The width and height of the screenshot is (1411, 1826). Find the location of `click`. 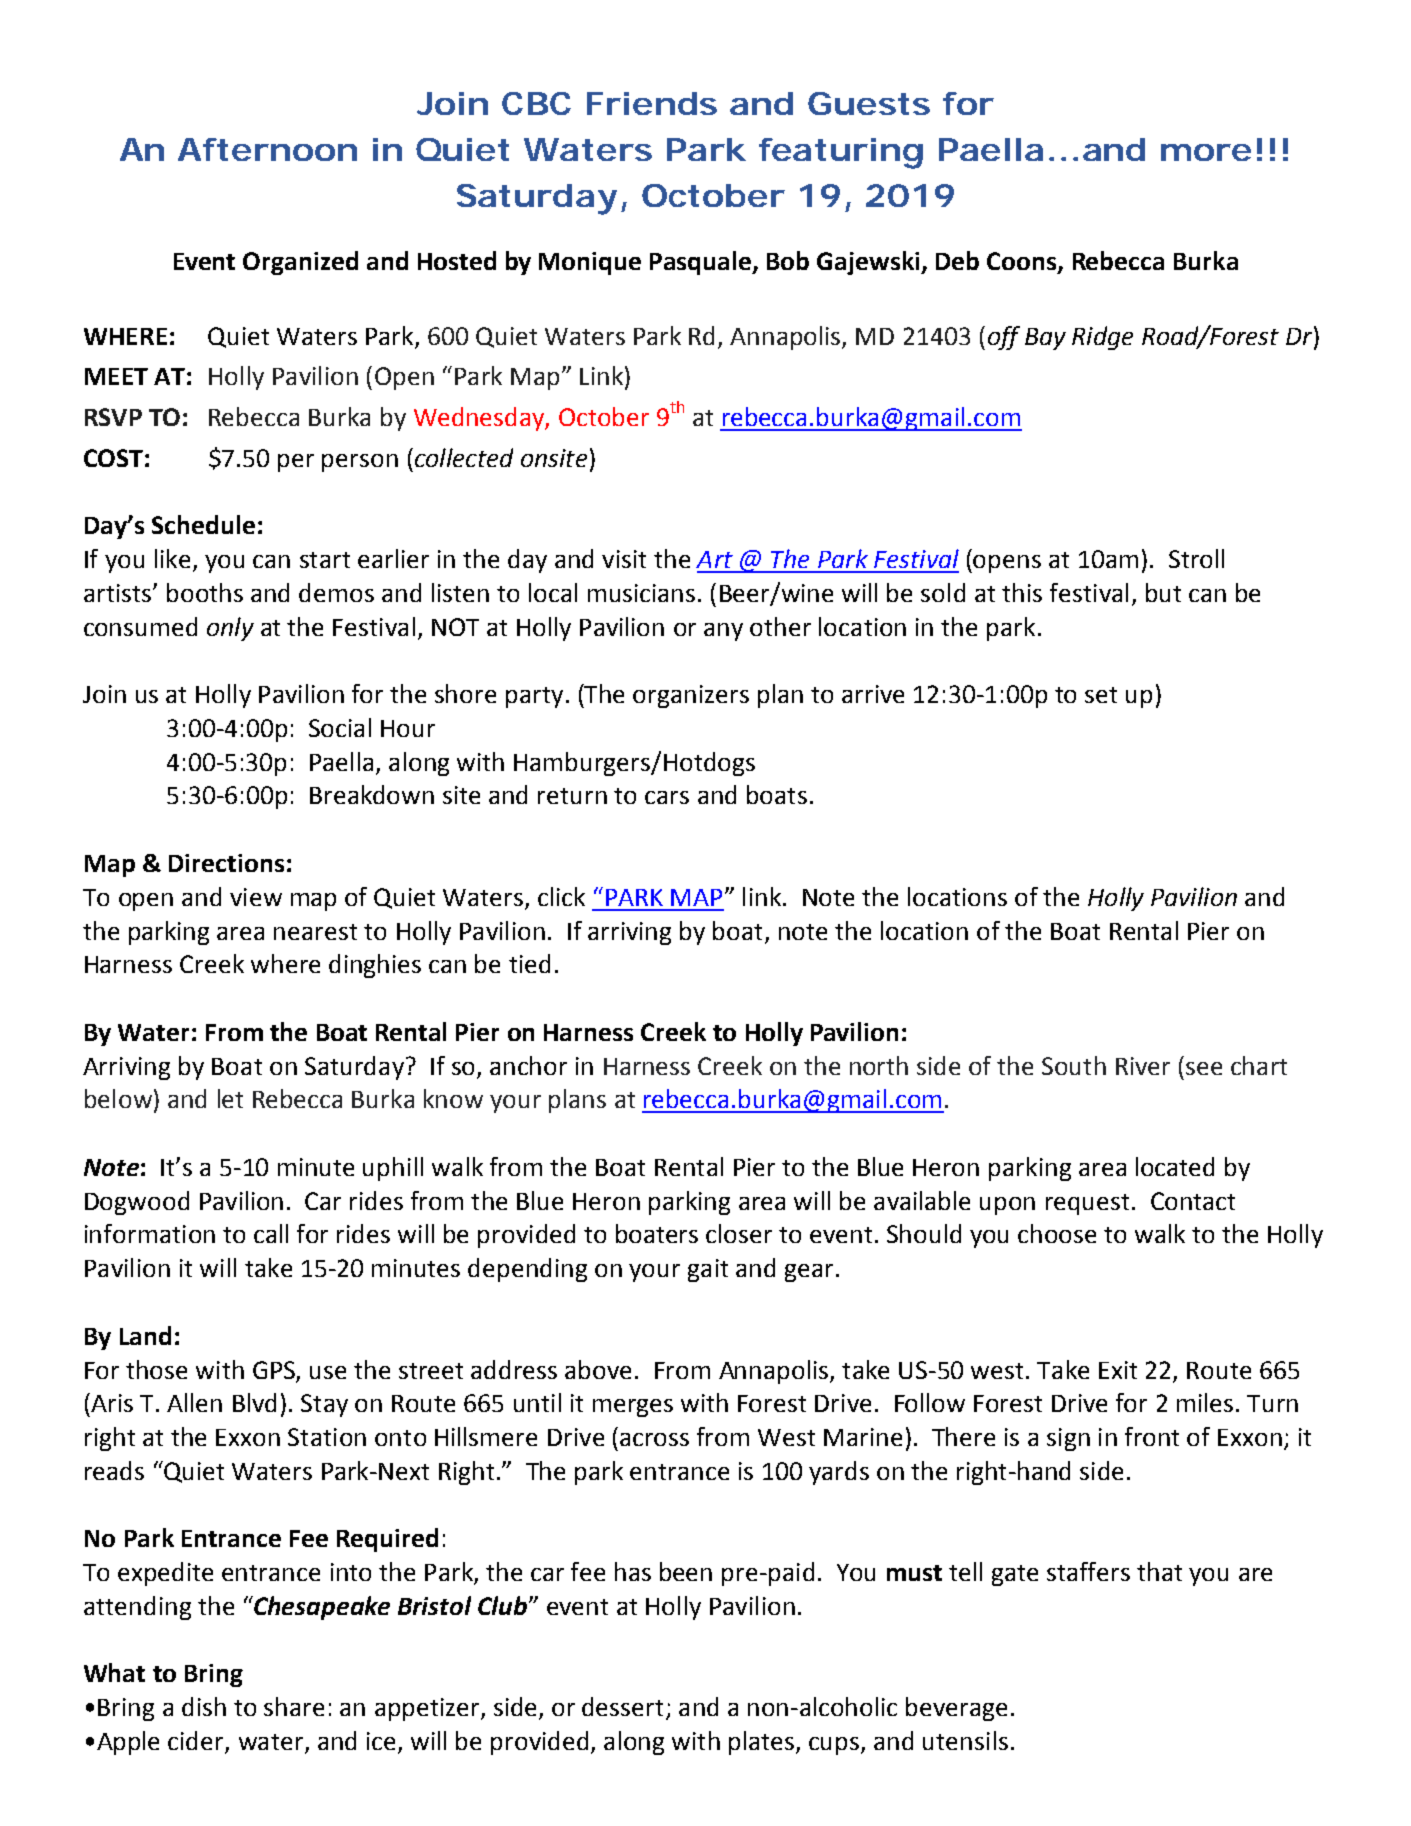

click is located at coordinates (561, 896).
